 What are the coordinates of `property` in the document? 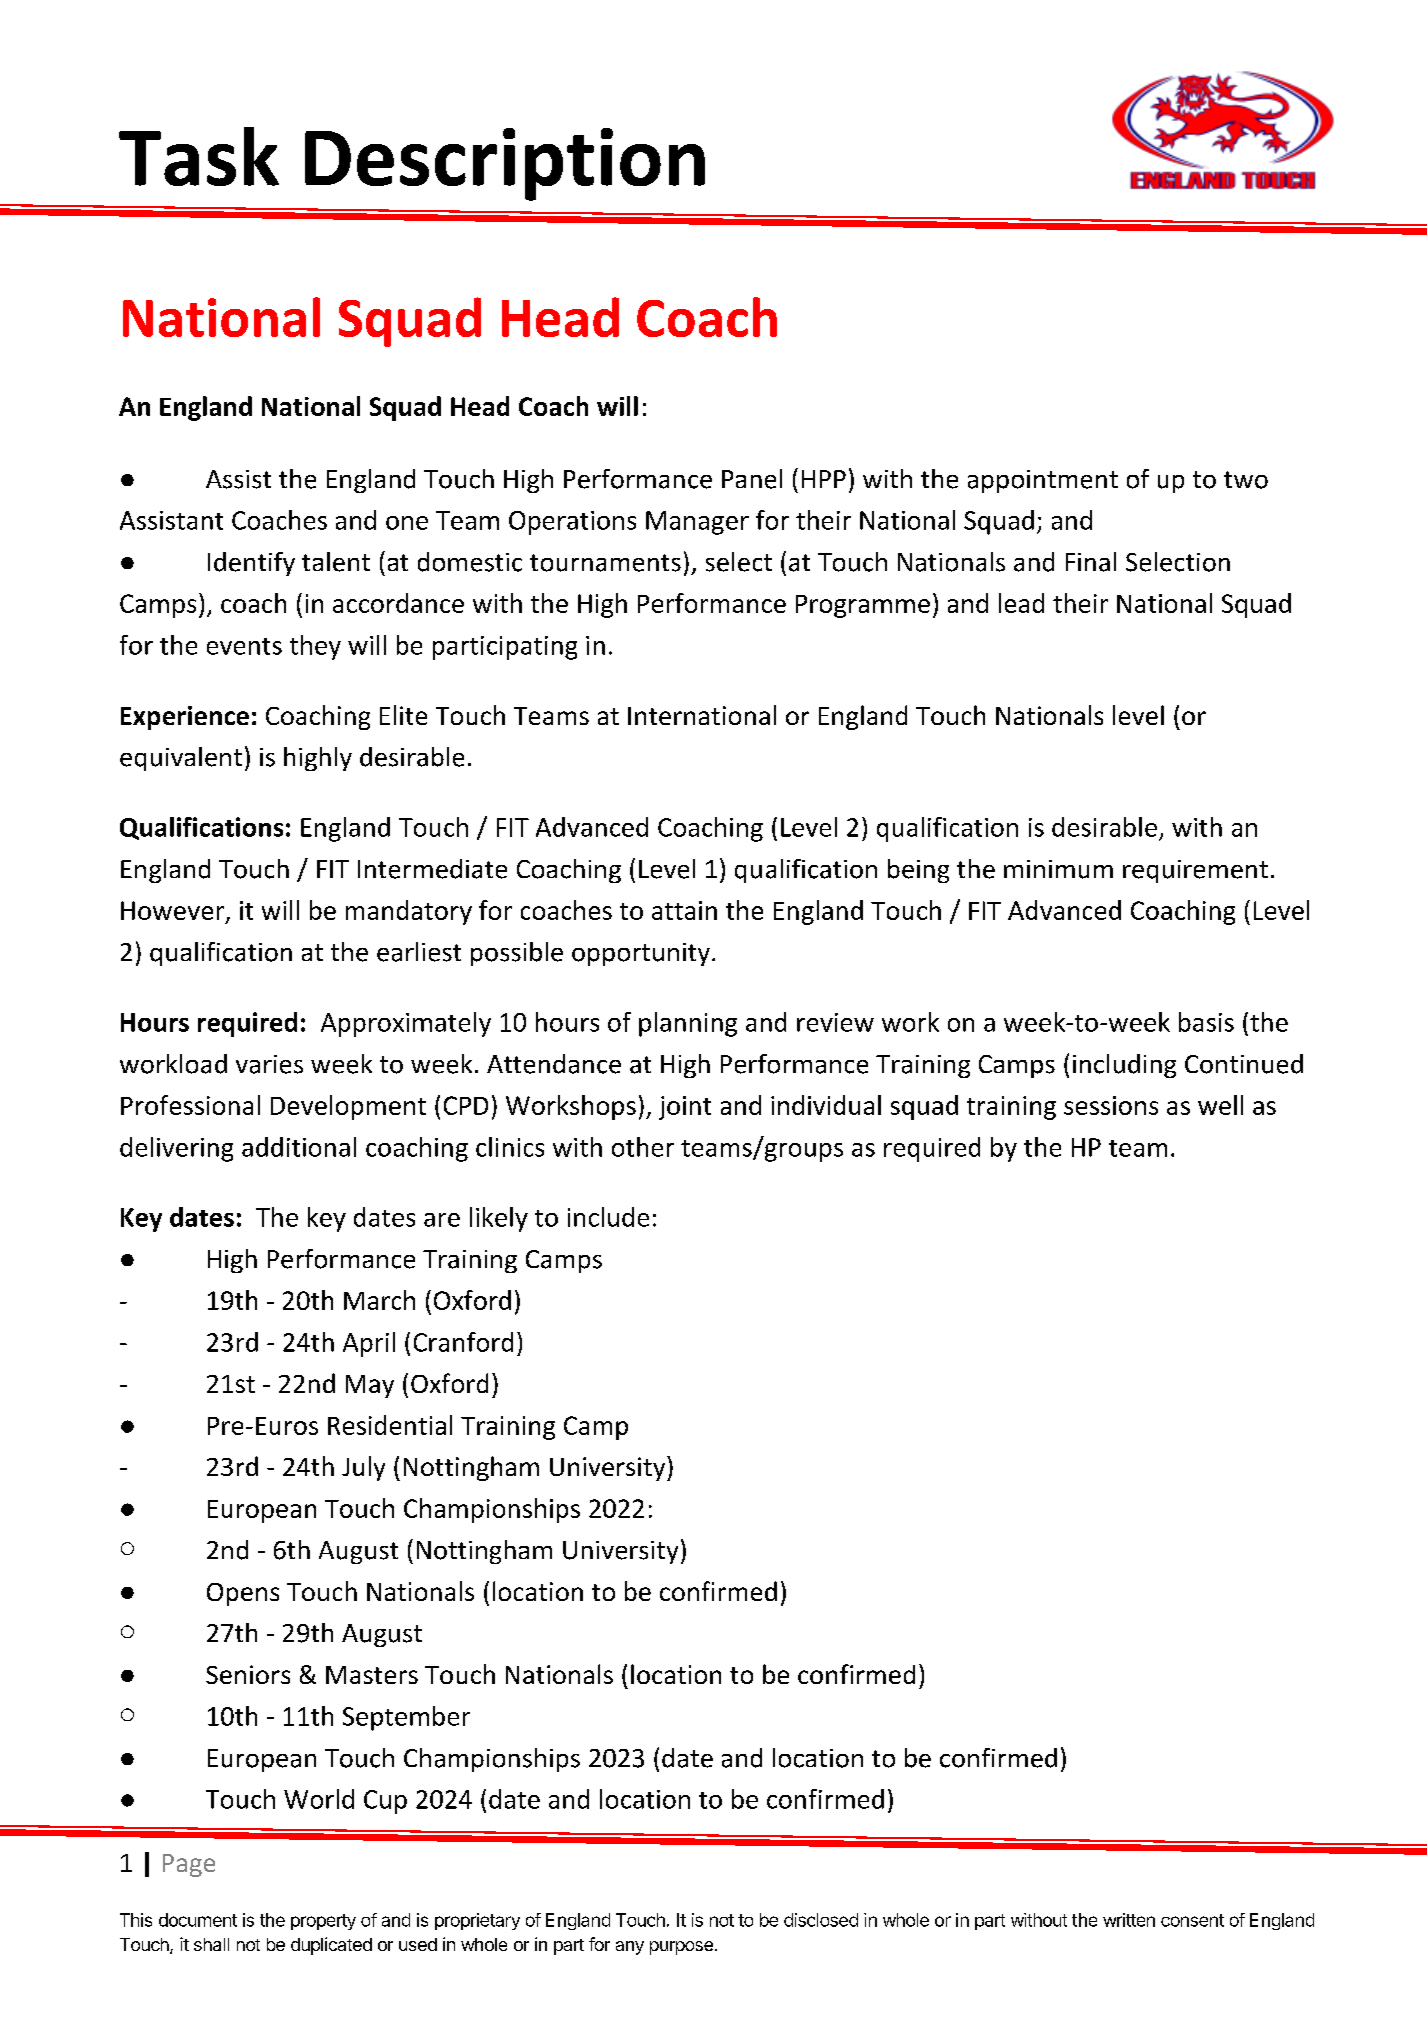 It's located at (323, 1922).
